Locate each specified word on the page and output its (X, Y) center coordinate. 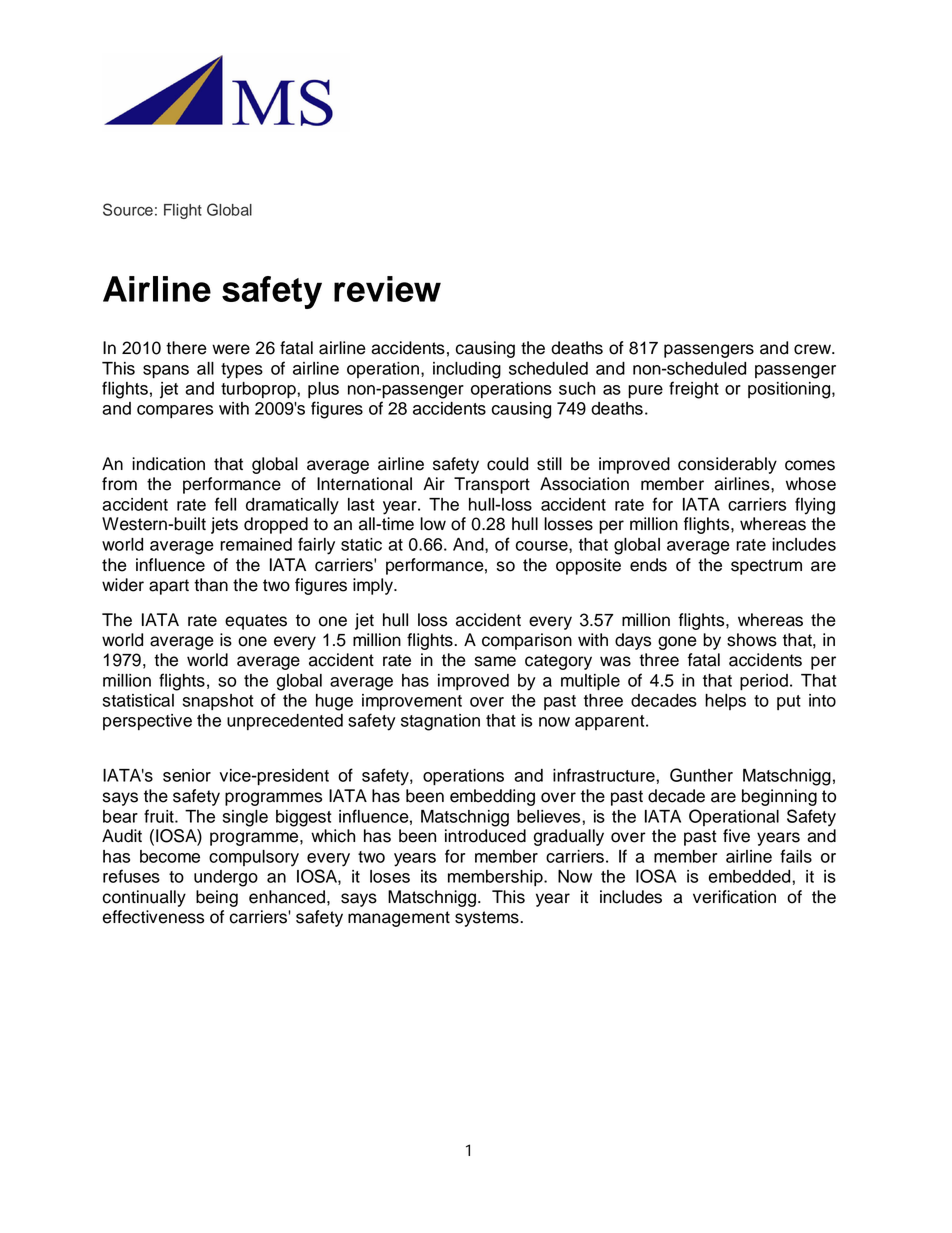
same (495, 661)
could (507, 464)
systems (487, 919)
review (387, 289)
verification (734, 897)
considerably (727, 465)
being (217, 898)
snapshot (218, 702)
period (764, 682)
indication (168, 464)
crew (814, 349)
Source (128, 209)
